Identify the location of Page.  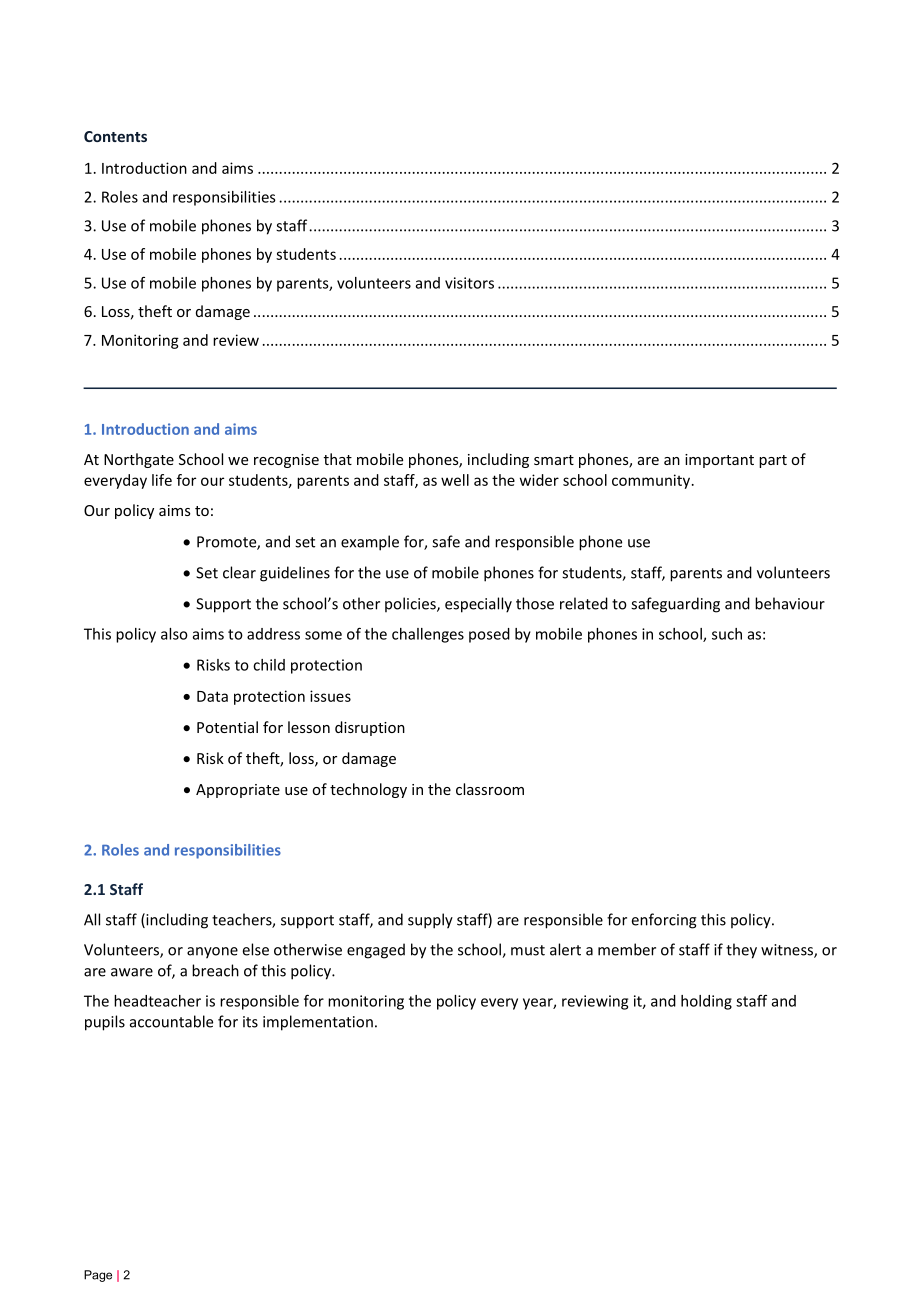
(98, 1276).
